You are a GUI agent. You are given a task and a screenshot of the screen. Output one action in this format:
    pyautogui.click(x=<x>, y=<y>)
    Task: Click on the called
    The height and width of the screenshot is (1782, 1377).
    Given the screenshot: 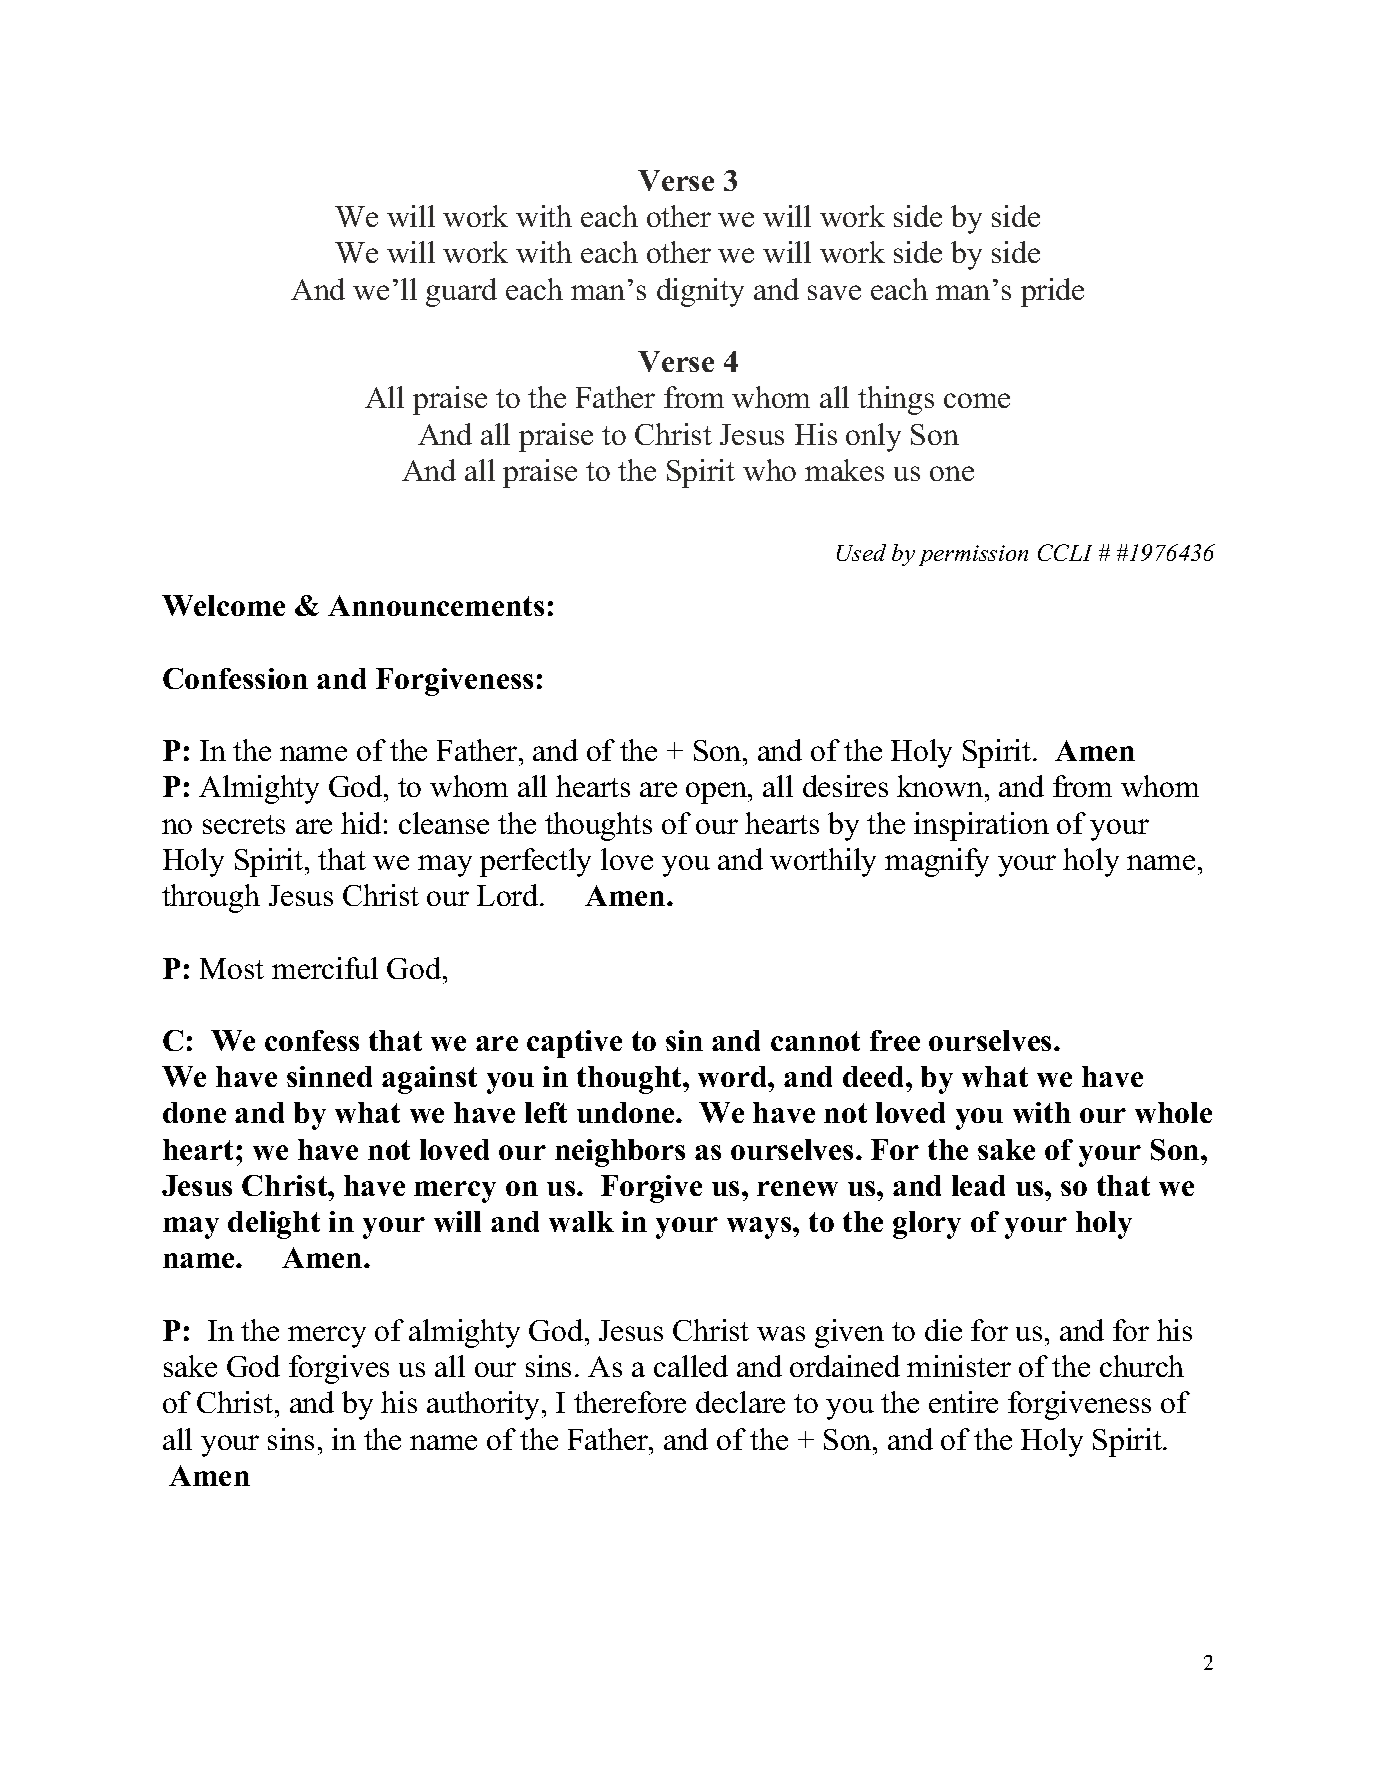 What is the action you would take?
    pyautogui.click(x=691, y=1366)
